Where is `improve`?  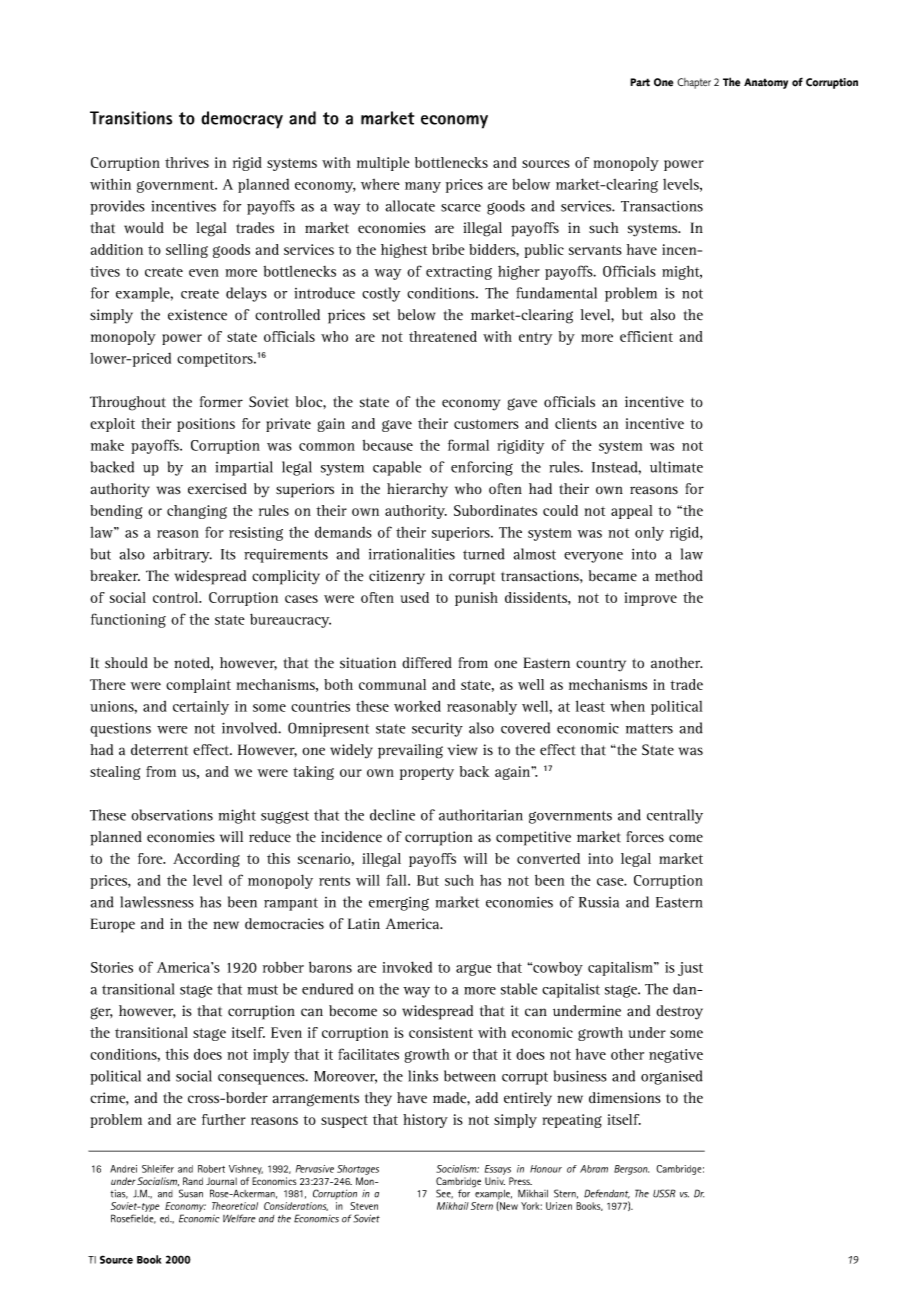 improve is located at coordinates (651, 599).
